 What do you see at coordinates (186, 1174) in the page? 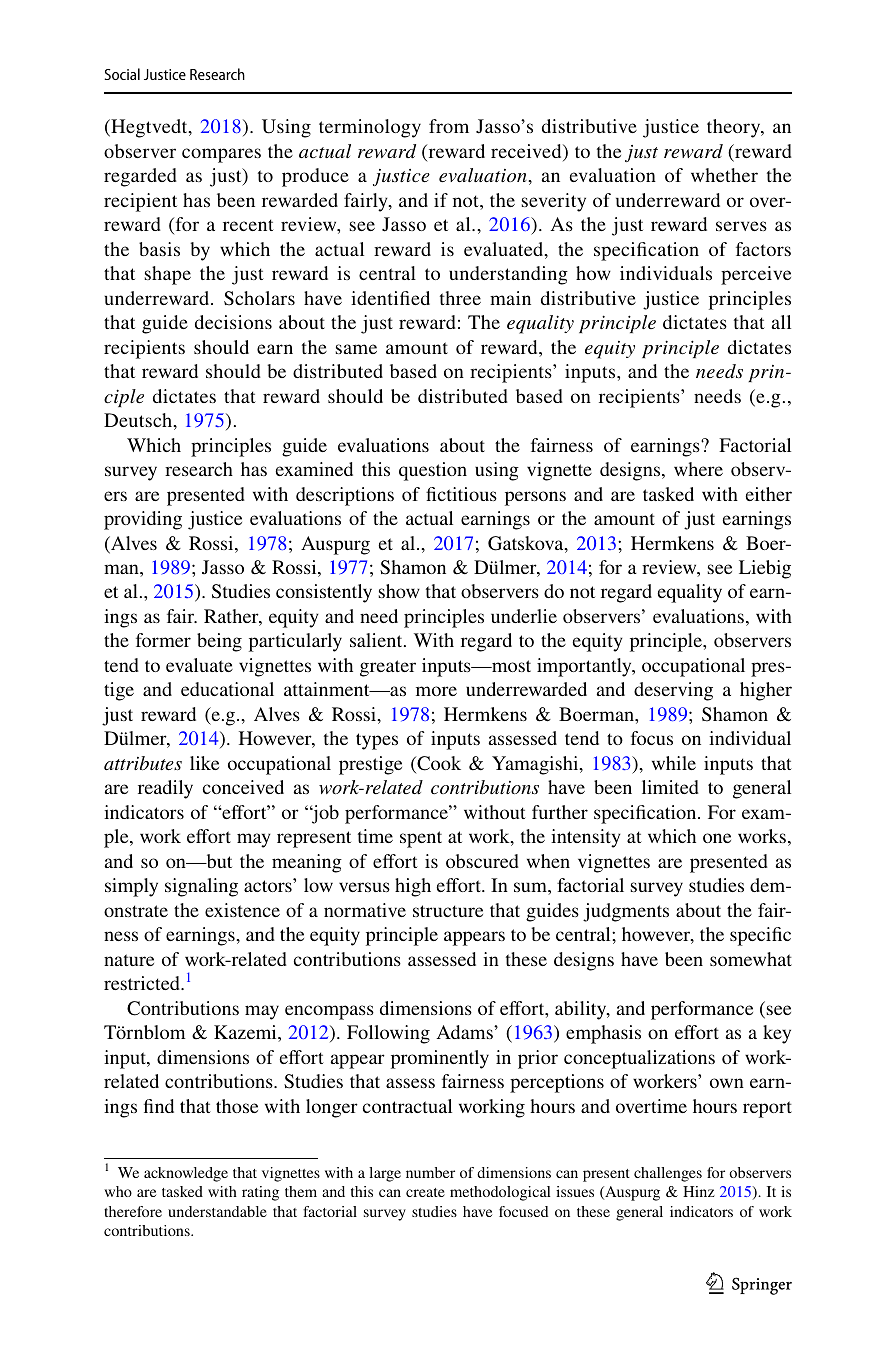
I see `acknowledge` at bounding box center [186, 1174].
